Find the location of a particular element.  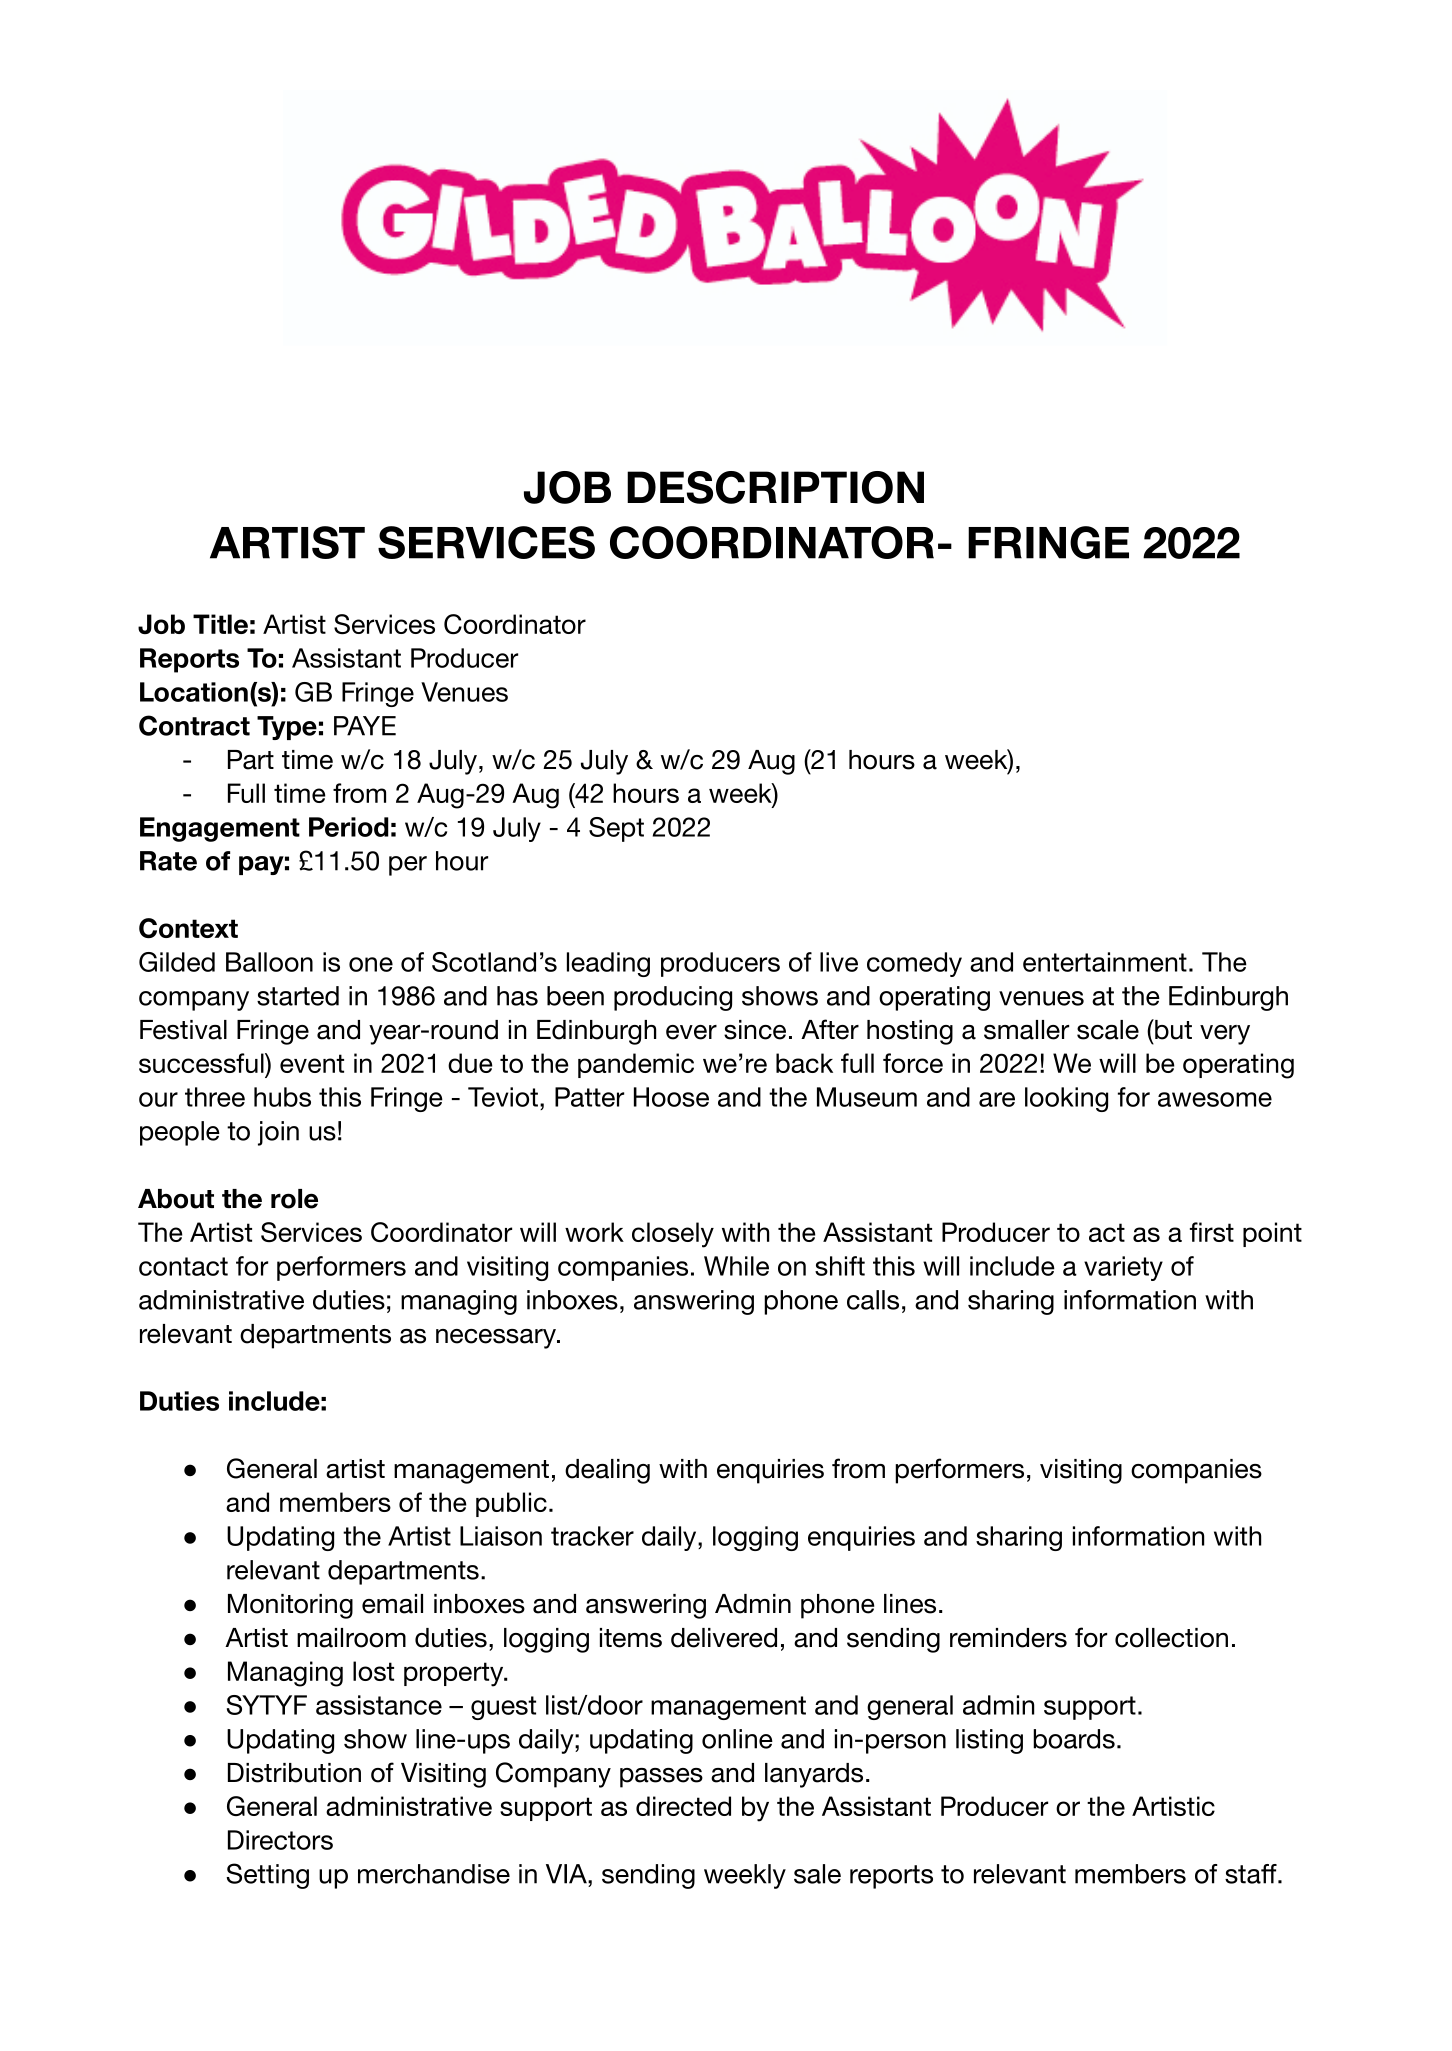

Directors is located at coordinates (280, 1840).
